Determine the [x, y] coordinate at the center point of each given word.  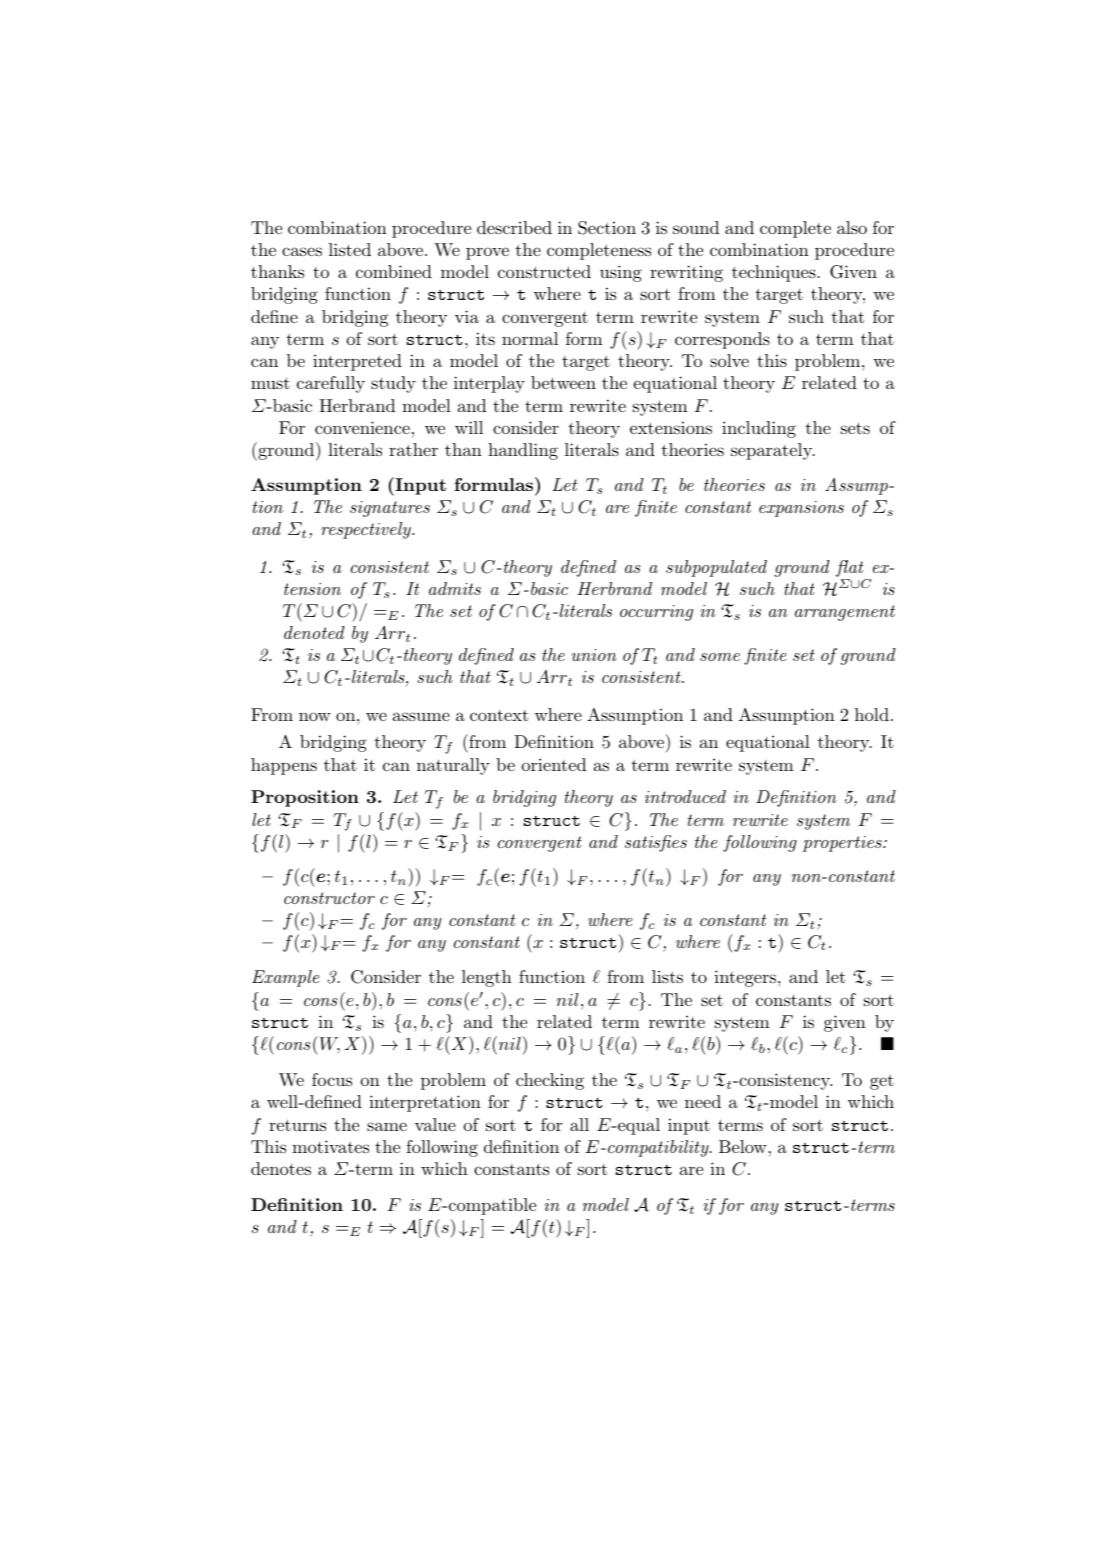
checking [550, 1081]
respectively [367, 530]
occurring [656, 613]
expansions [801, 509]
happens [284, 766]
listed [350, 249]
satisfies [656, 843]
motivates [330, 1146]
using [621, 273]
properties [843, 844]
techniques [774, 273]
